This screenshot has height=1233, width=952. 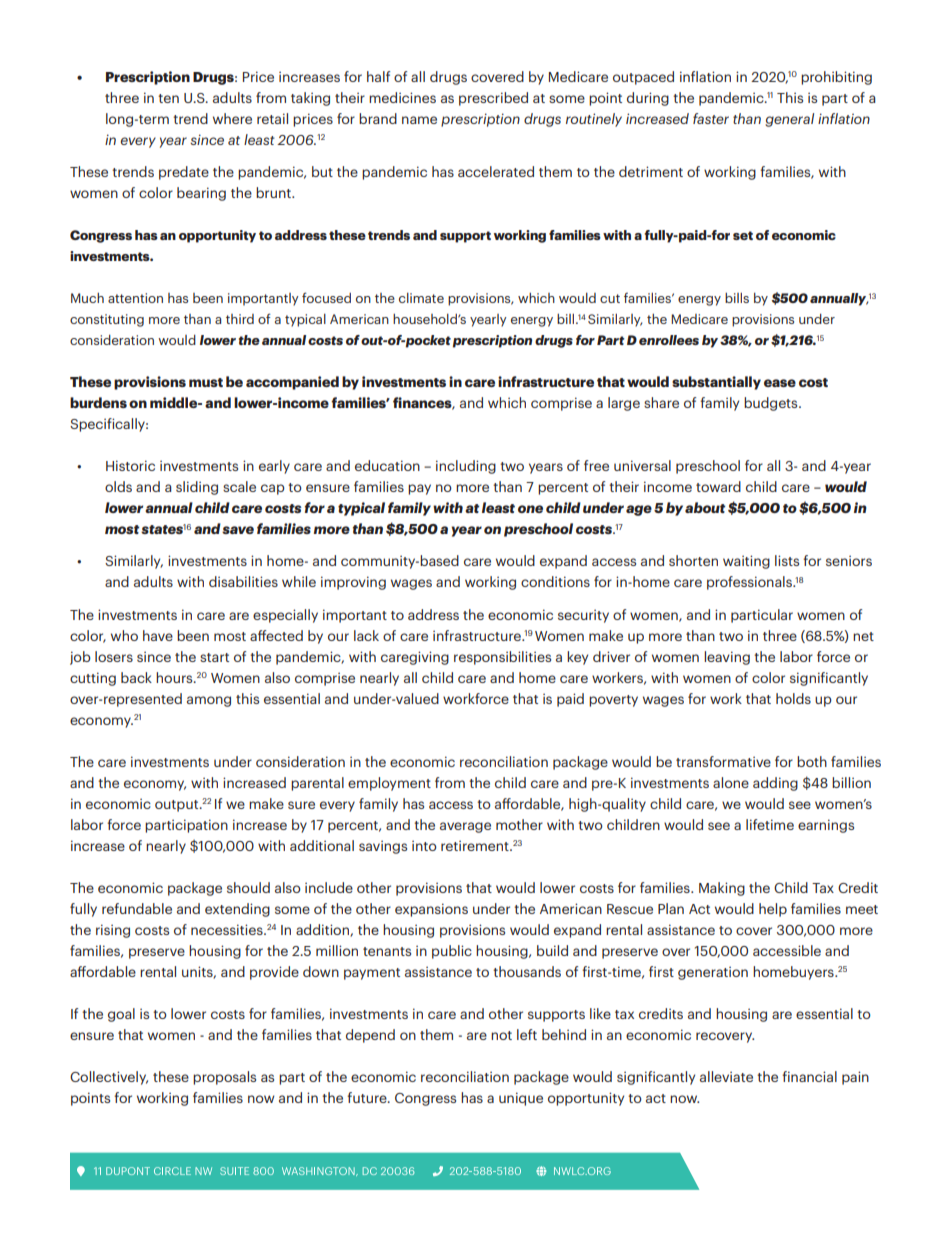 I want to click on disabilities, so click(x=243, y=581).
